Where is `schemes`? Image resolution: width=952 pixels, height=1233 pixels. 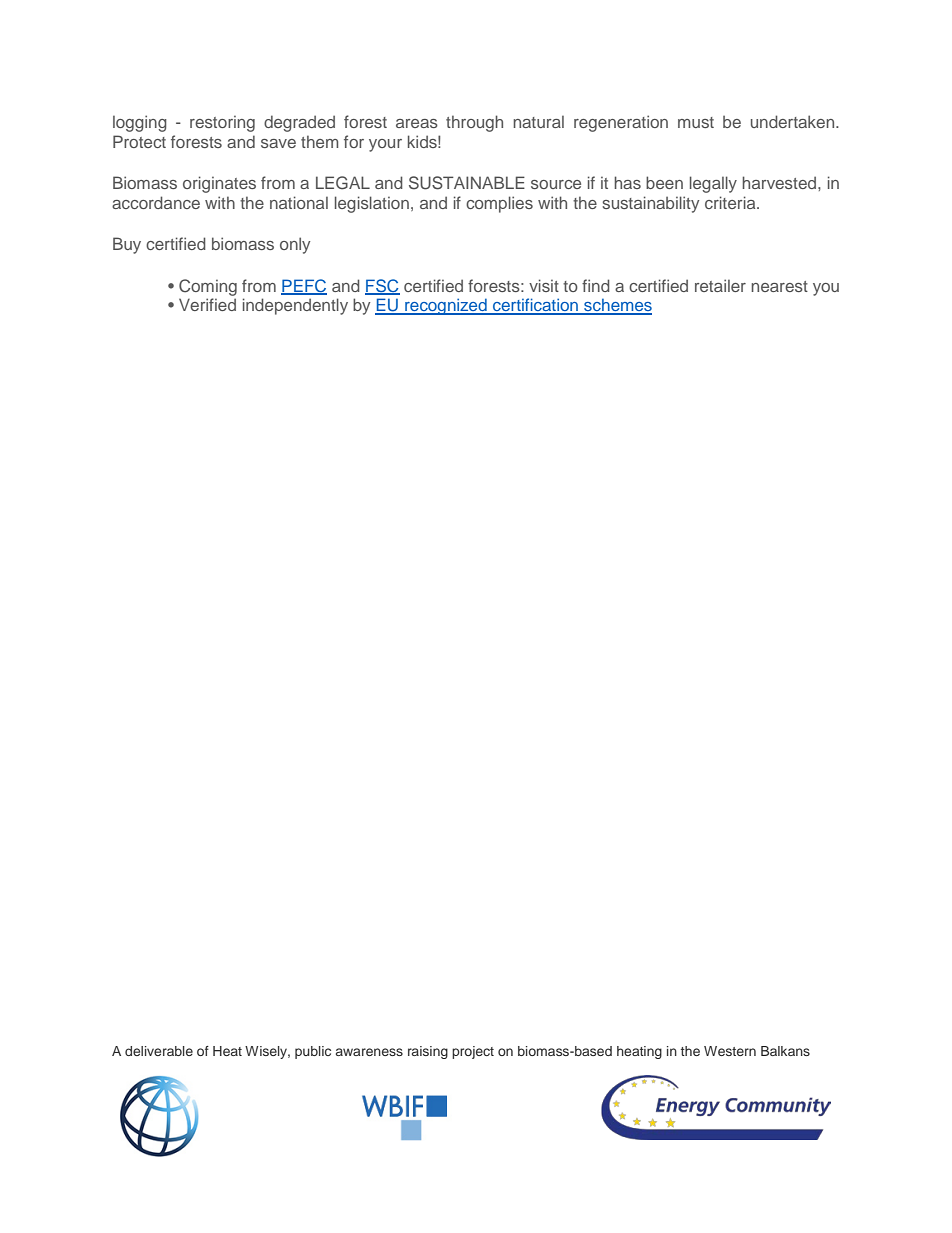 schemes is located at coordinates (617, 306).
